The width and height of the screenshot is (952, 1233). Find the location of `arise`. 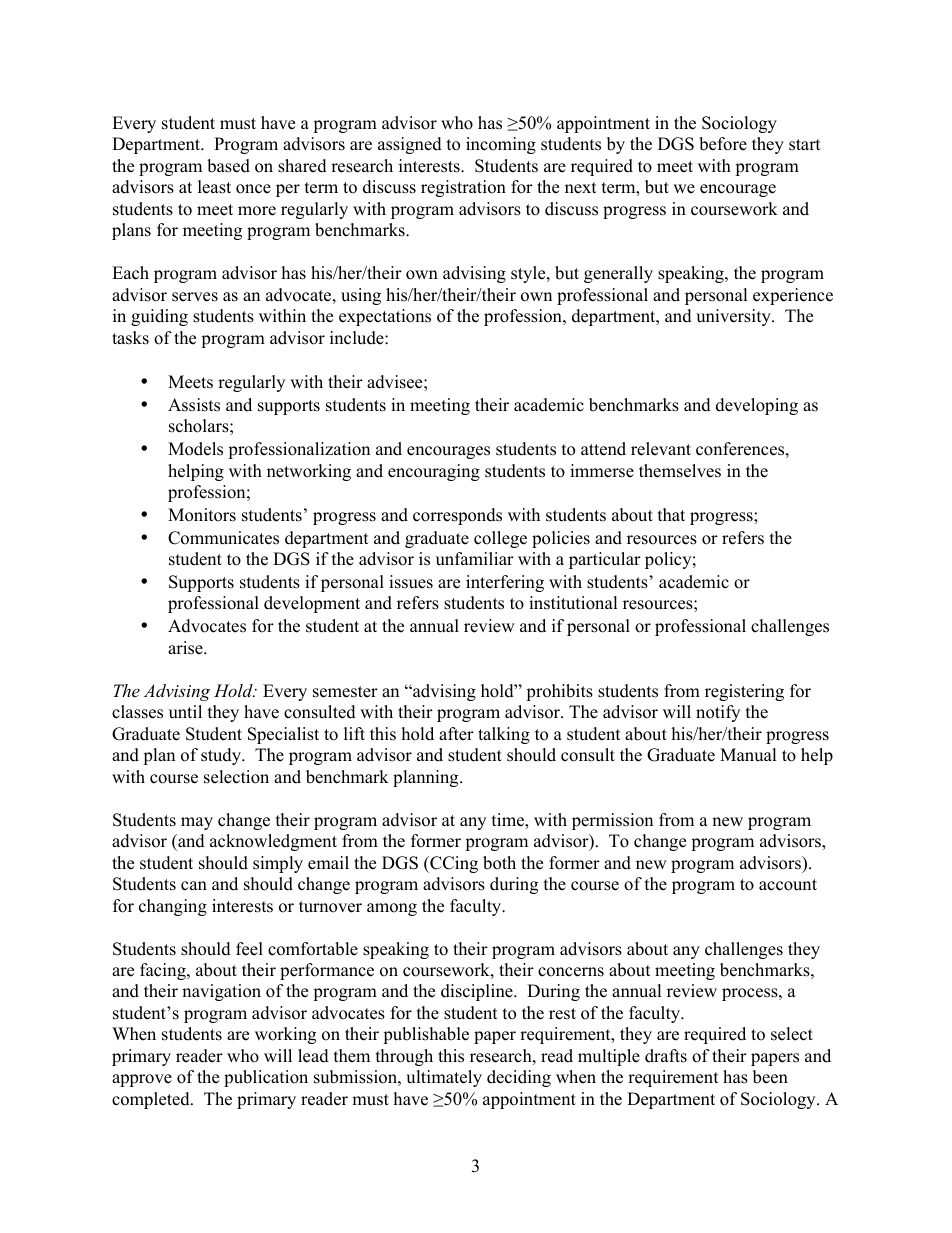

arise is located at coordinates (186, 648).
